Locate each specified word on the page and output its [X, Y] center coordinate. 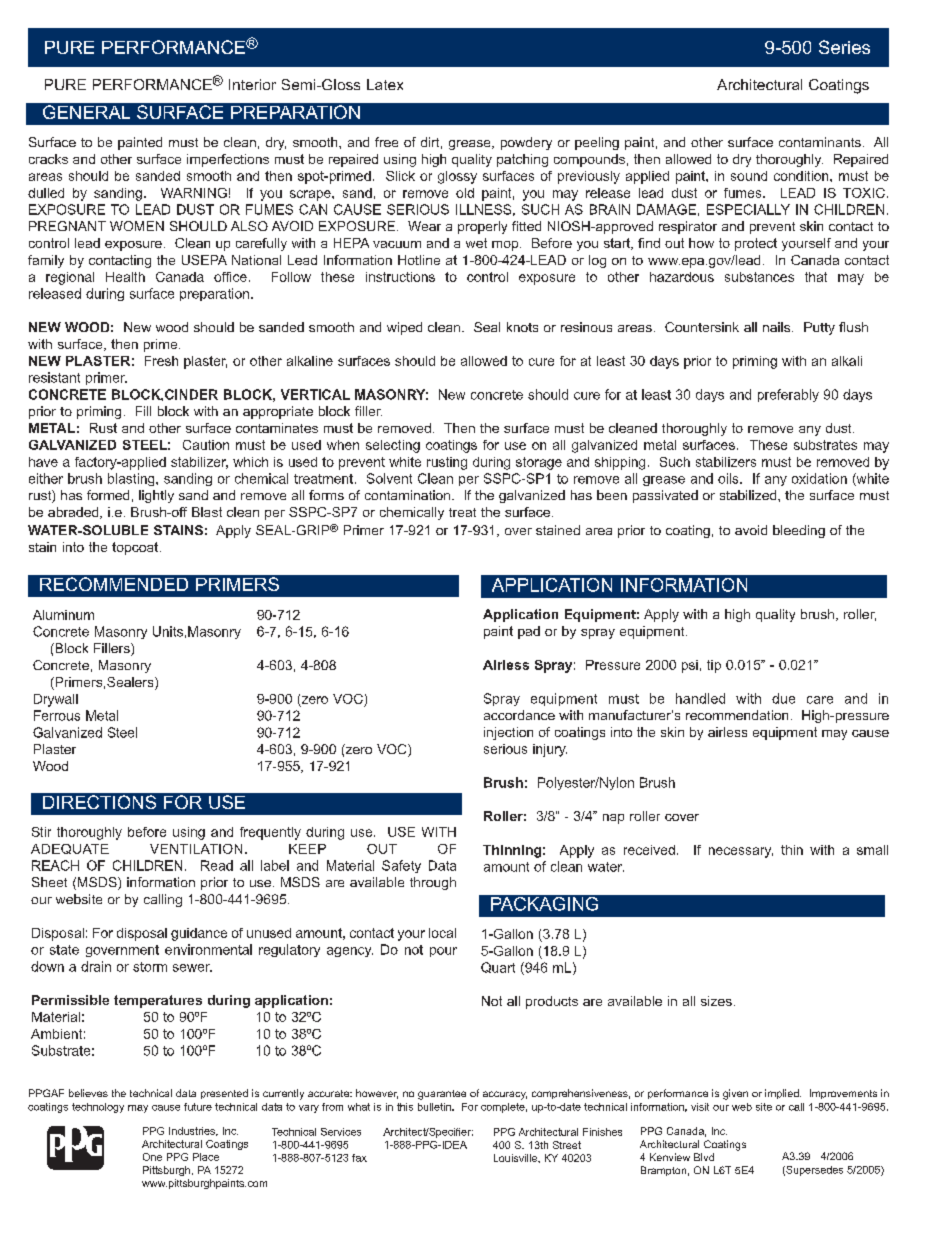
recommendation [737, 715]
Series [844, 47]
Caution [206, 445]
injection [508, 733]
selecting [393, 446]
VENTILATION [196, 849]
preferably [788, 395]
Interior [252, 84]
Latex [385, 84]
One [152, 1157]
